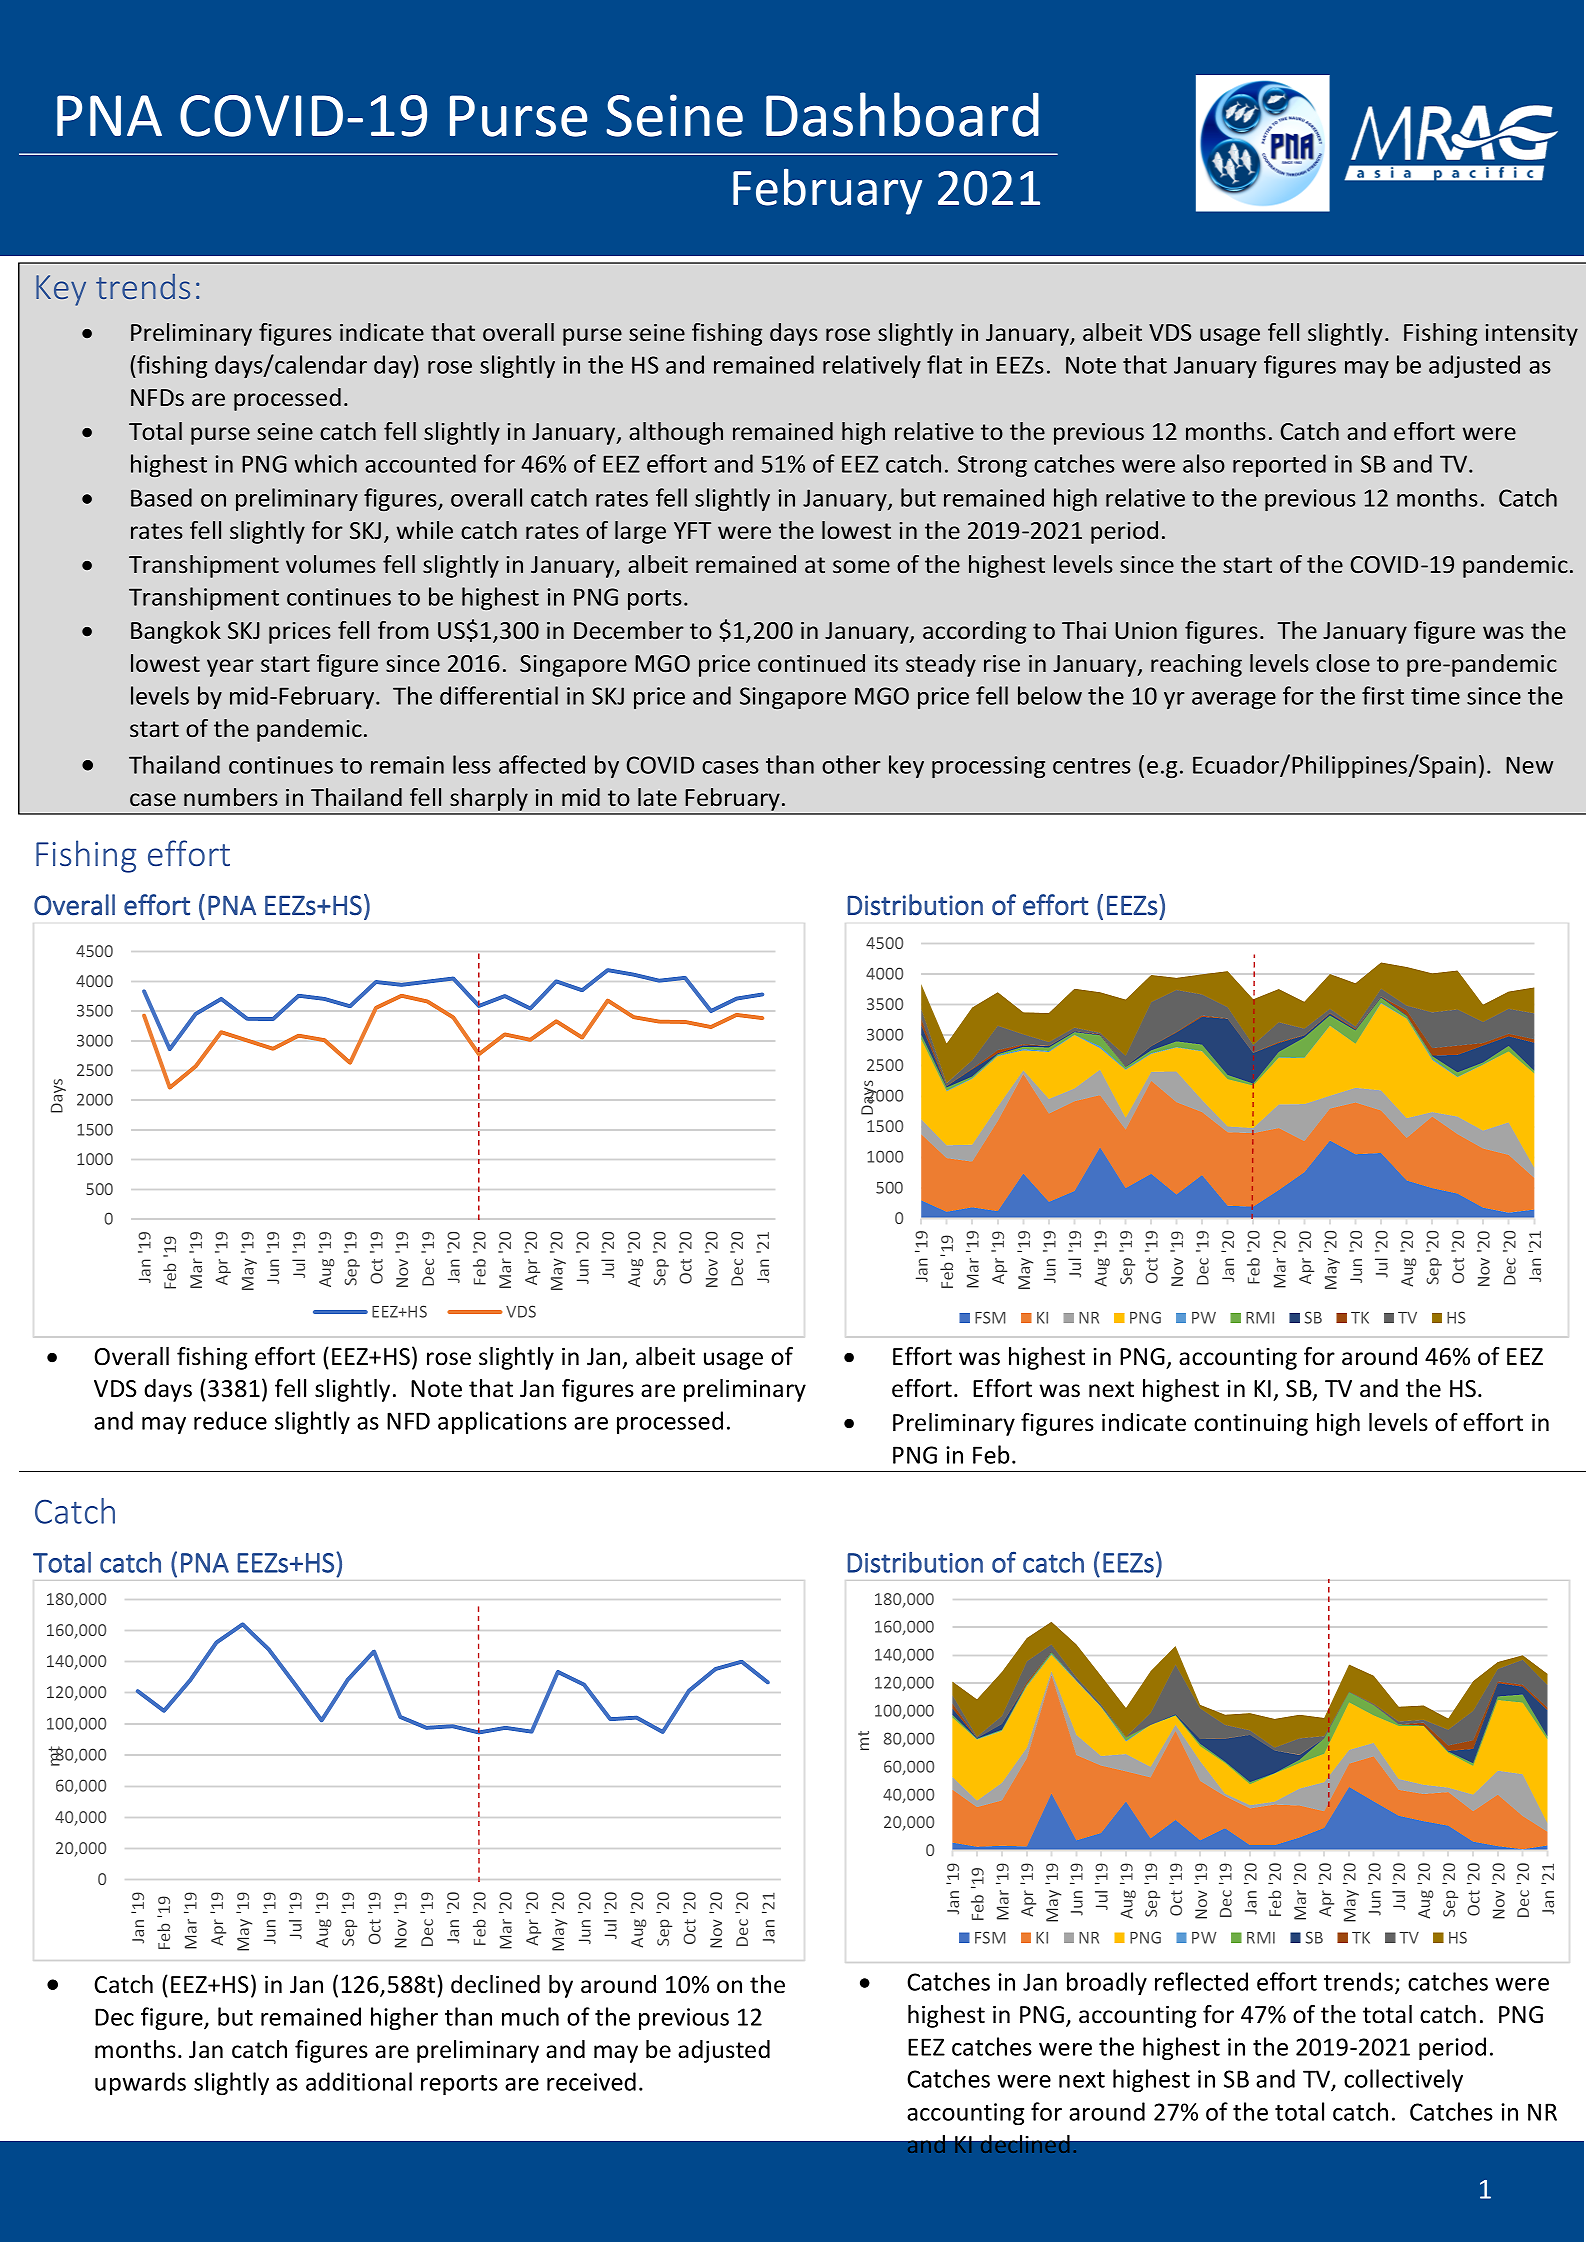 Image resolution: width=1586 pixels, height=2242 pixels. I want to click on received, so click(591, 2081).
